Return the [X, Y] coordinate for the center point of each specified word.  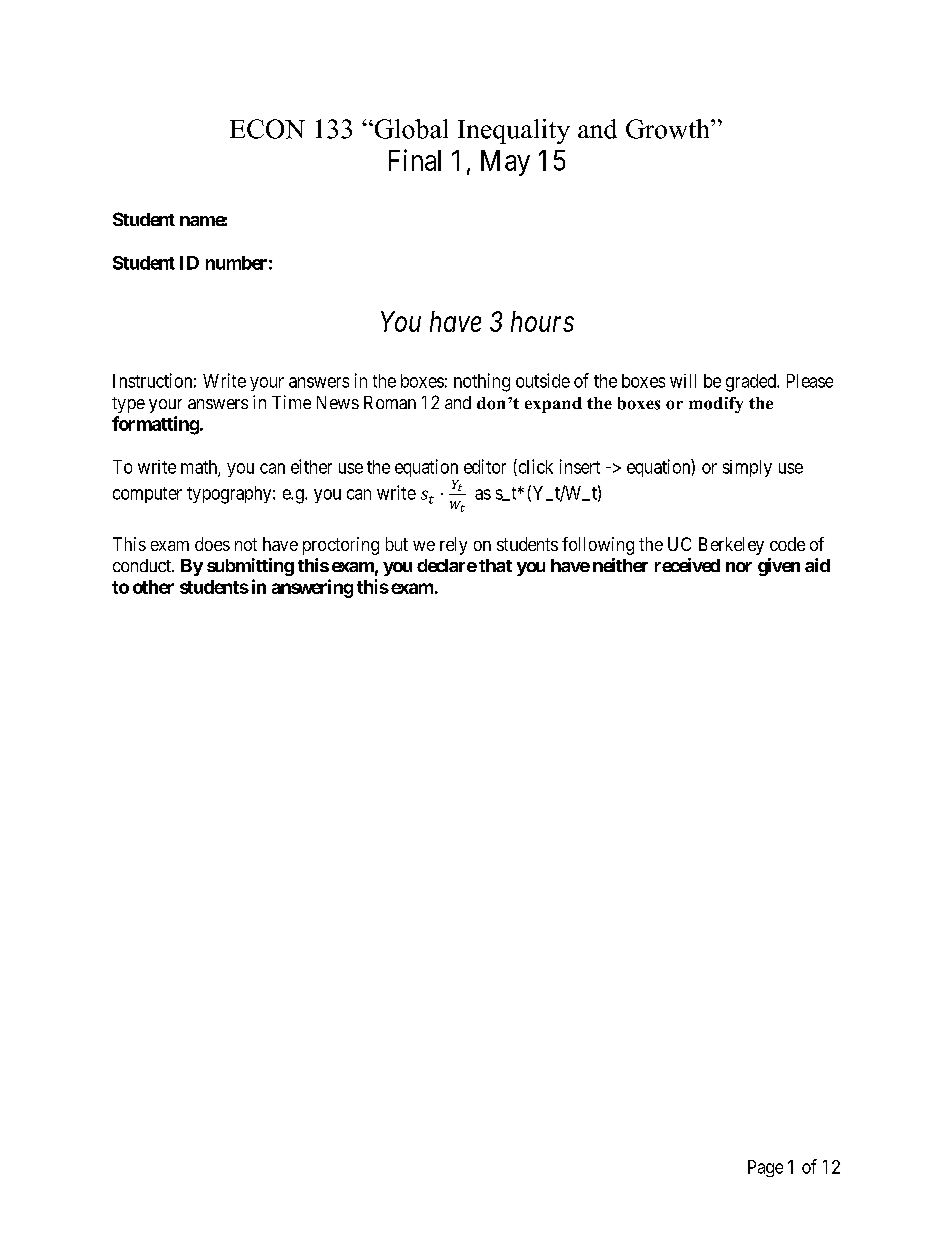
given [779, 567]
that [495, 565]
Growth [669, 129]
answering [312, 588]
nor [739, 567]
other [153, 587]
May [505, 163]
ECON [267, 129]
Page [765, 1168]
